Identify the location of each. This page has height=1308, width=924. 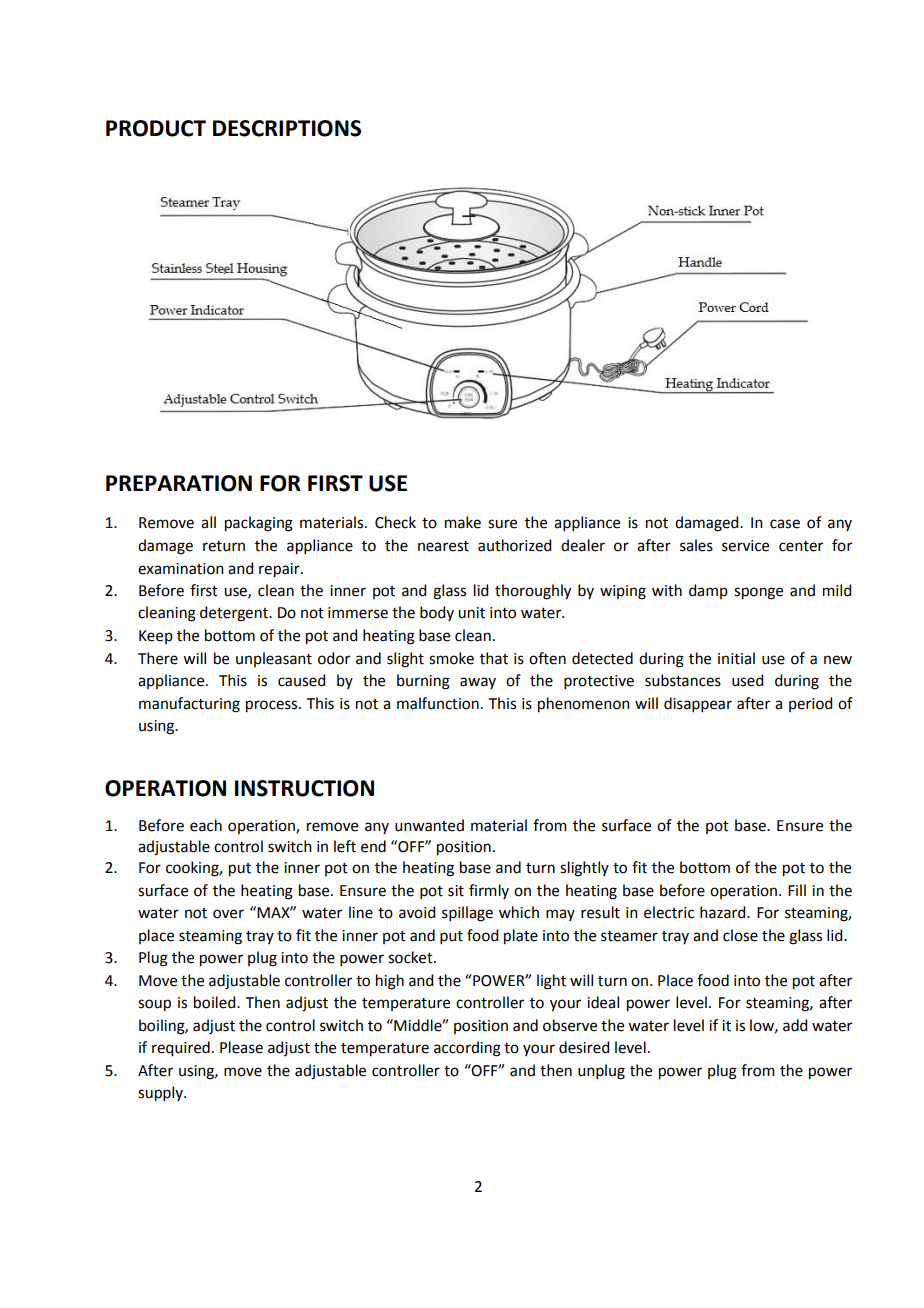
(206, 825).
